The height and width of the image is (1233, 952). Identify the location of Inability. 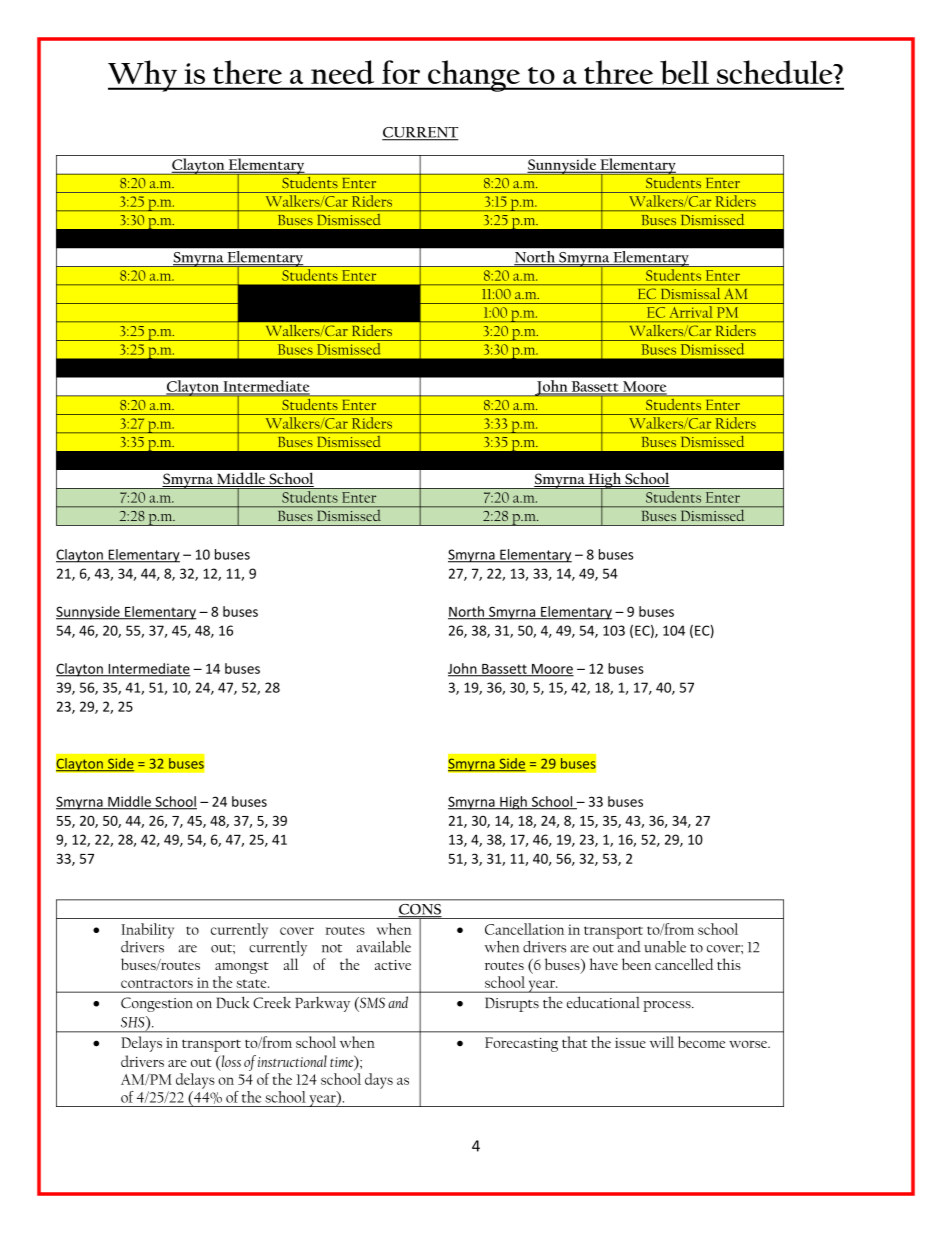
(147, 931).
